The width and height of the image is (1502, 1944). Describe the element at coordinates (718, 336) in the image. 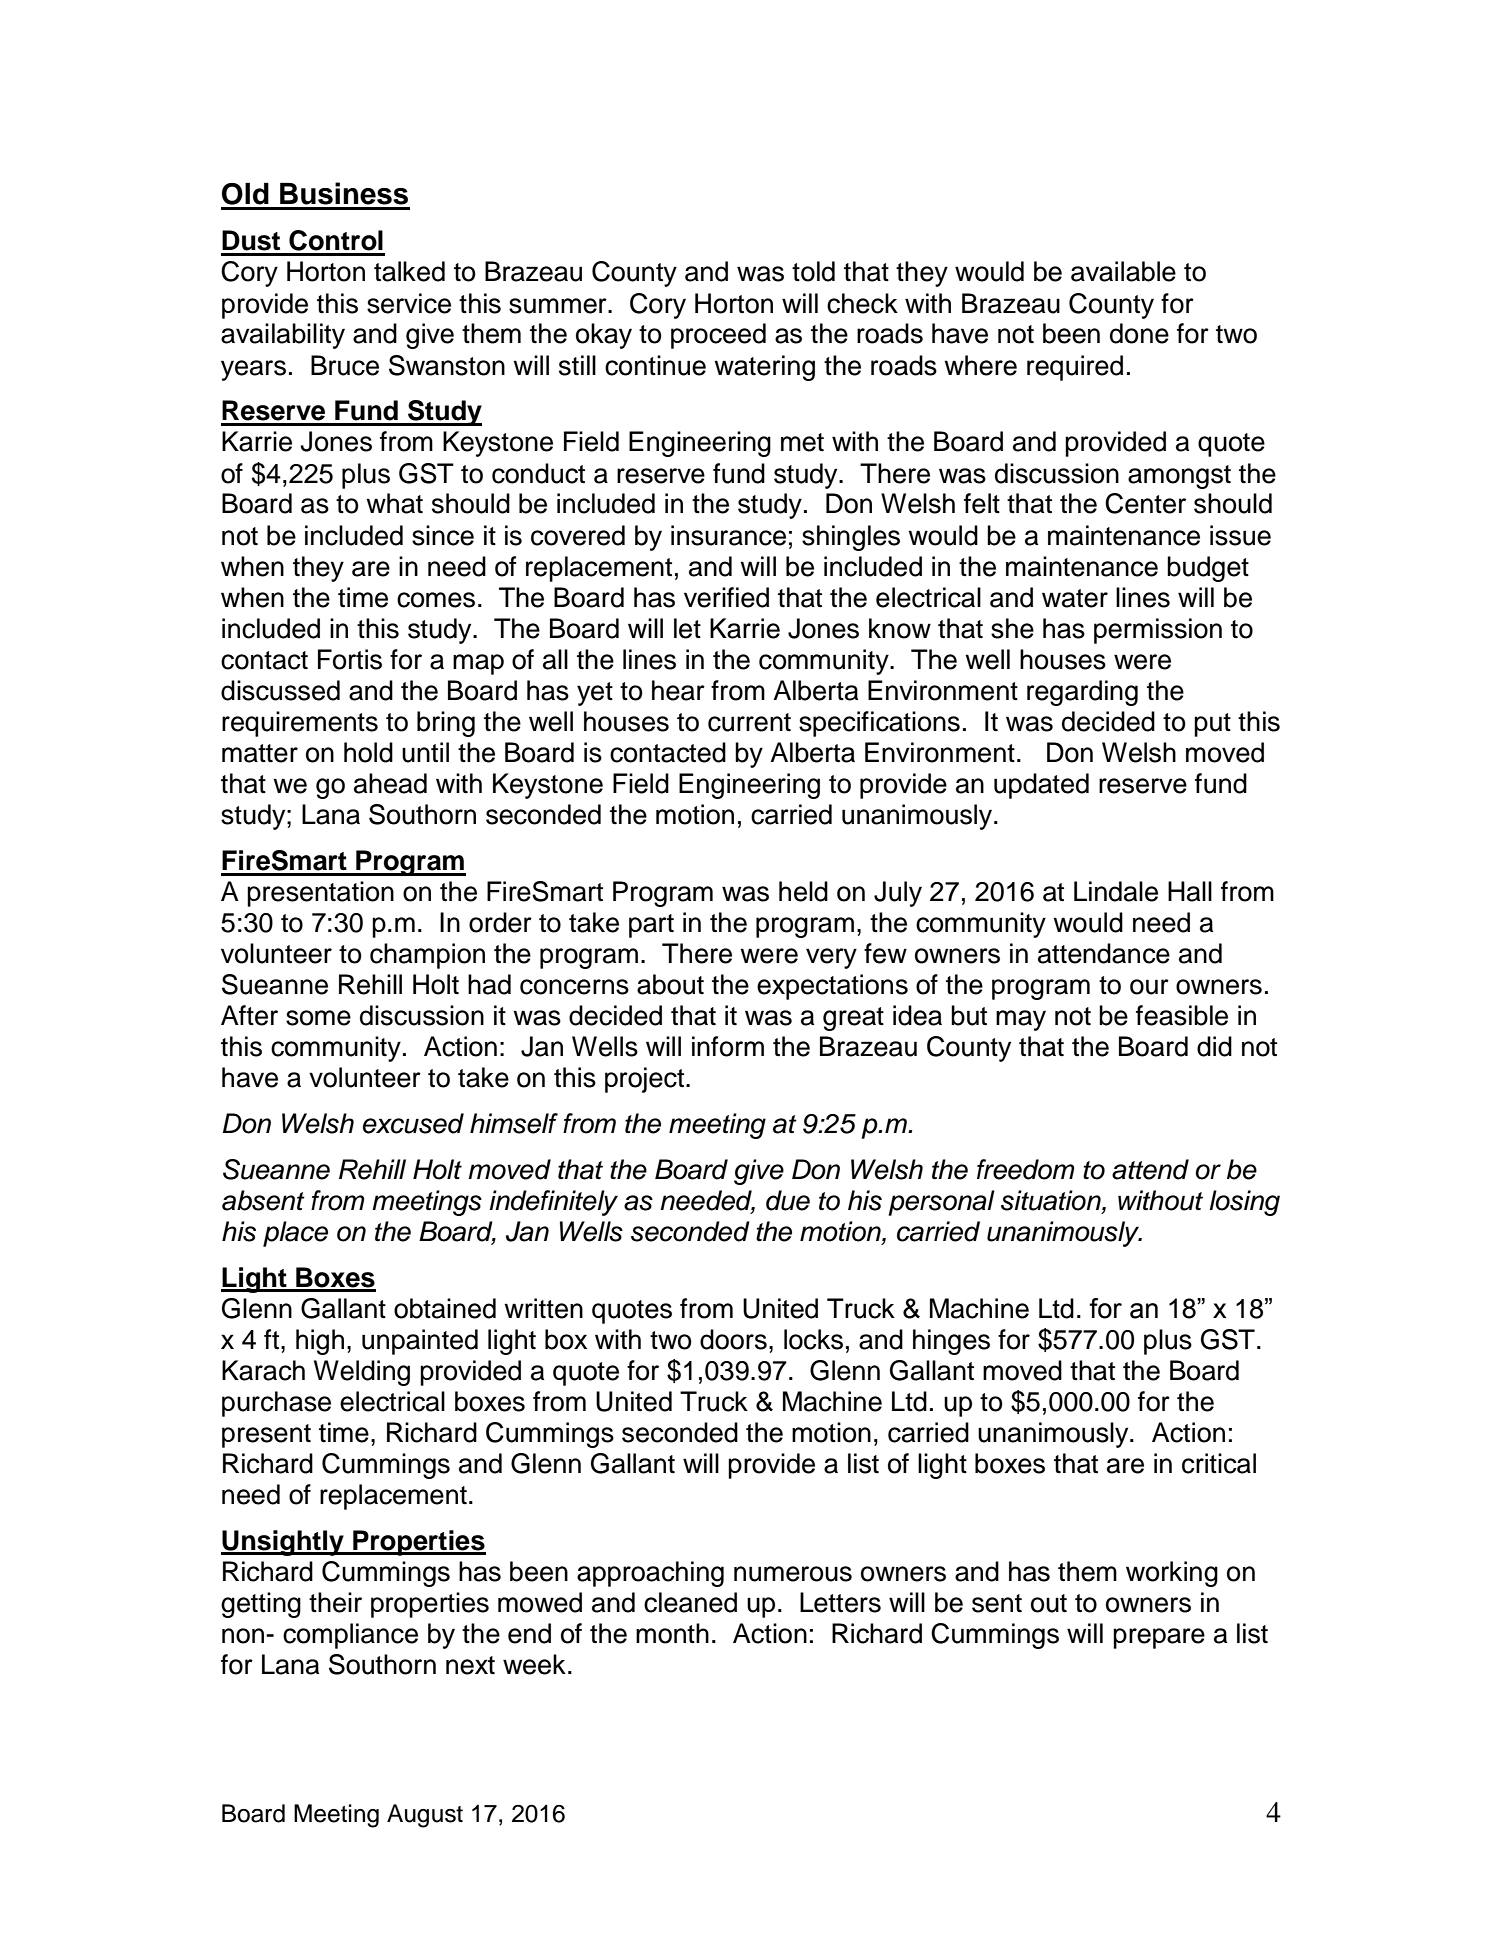

I see `proceed` at that location.
